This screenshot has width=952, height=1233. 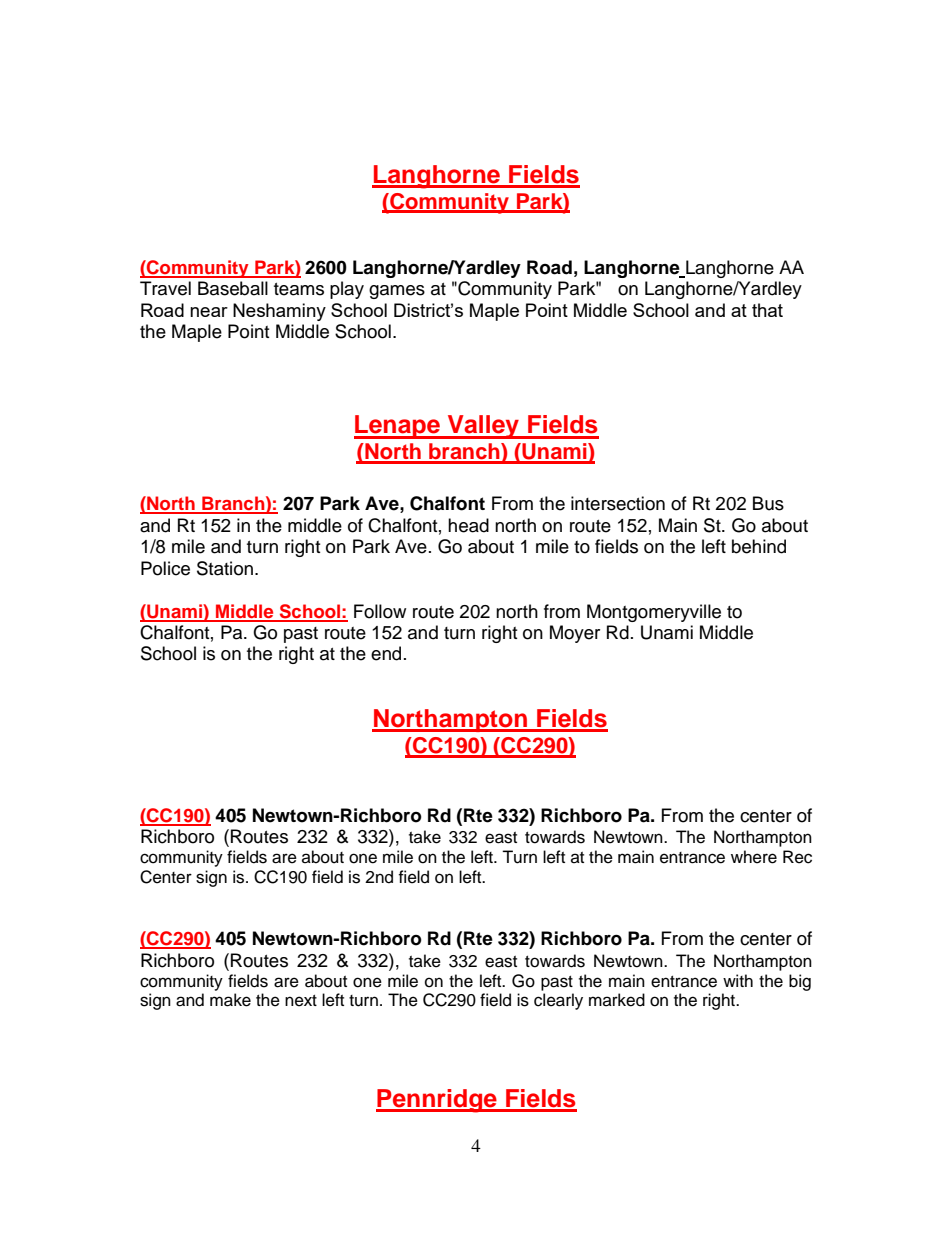 What do you see at coordinates (209, 312) in the screenshot?
I see `near` at bounding box center [209, 312].
